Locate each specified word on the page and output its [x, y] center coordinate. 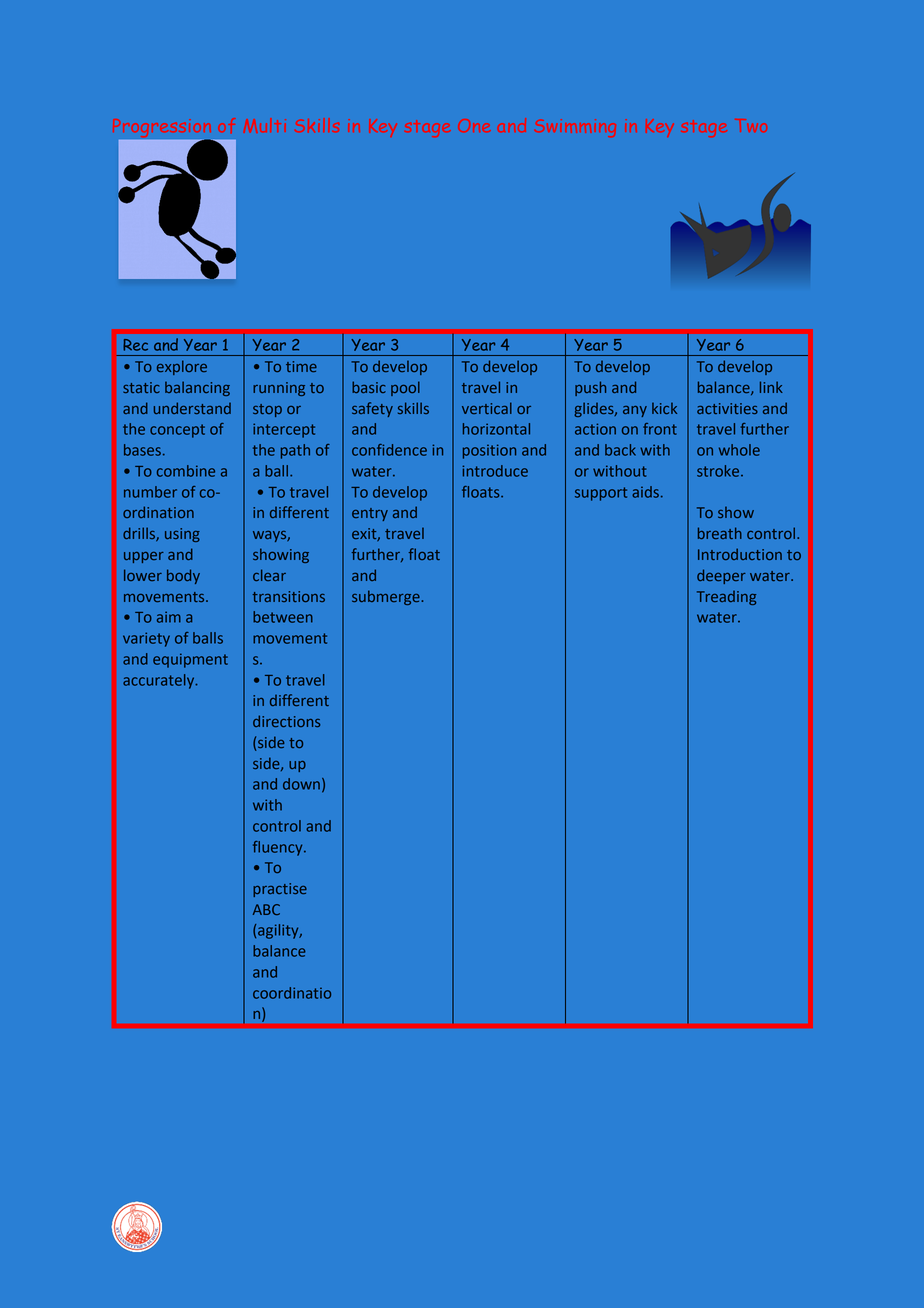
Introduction [740, 554]
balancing [197, 388]
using [182, 535]
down [301, 784]
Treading [726, 598]
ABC [266, 909]
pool [405, 388]
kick [664, 408]
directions [286, 721]
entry [370, 514]
